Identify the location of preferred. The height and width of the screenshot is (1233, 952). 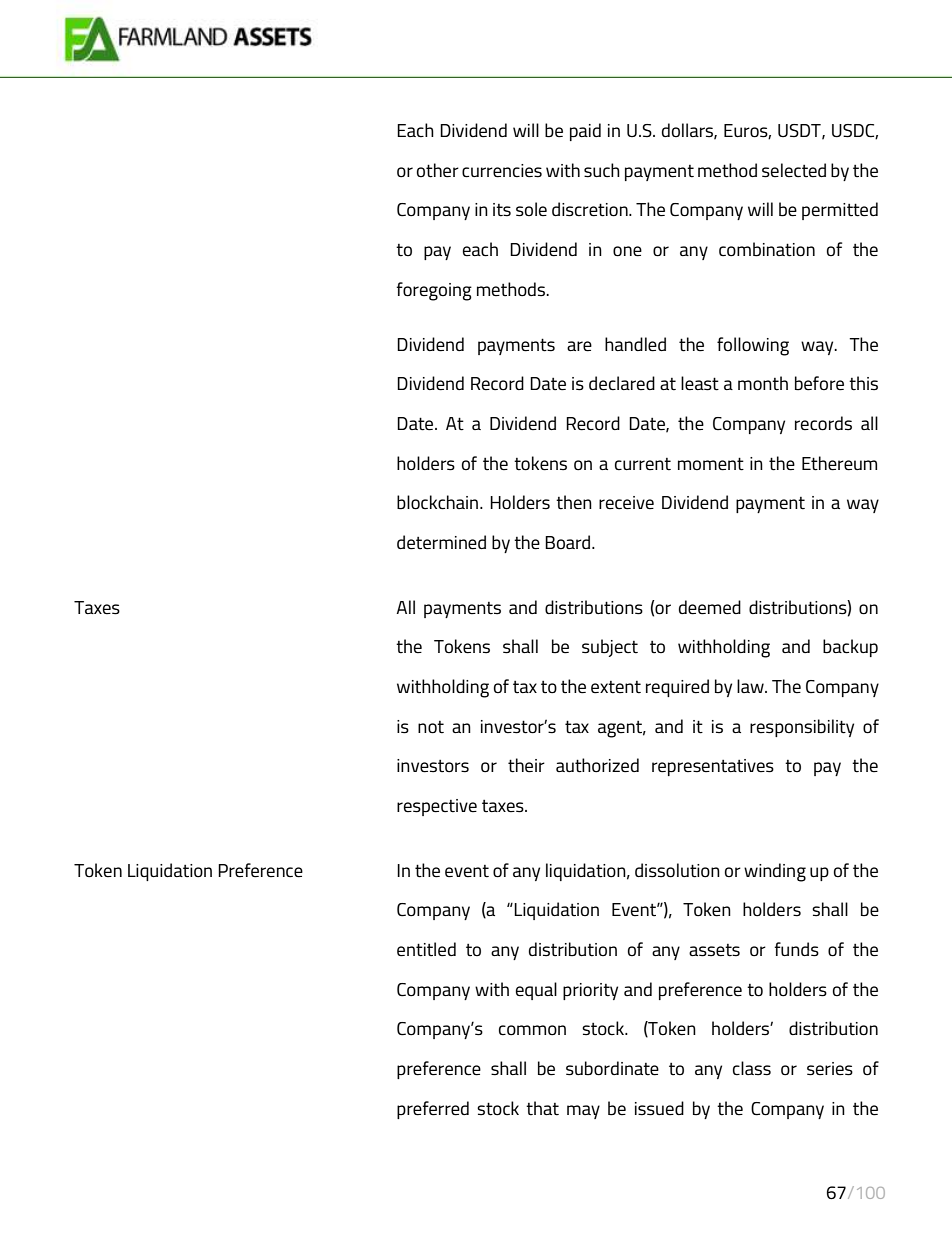
(433, 1110).
